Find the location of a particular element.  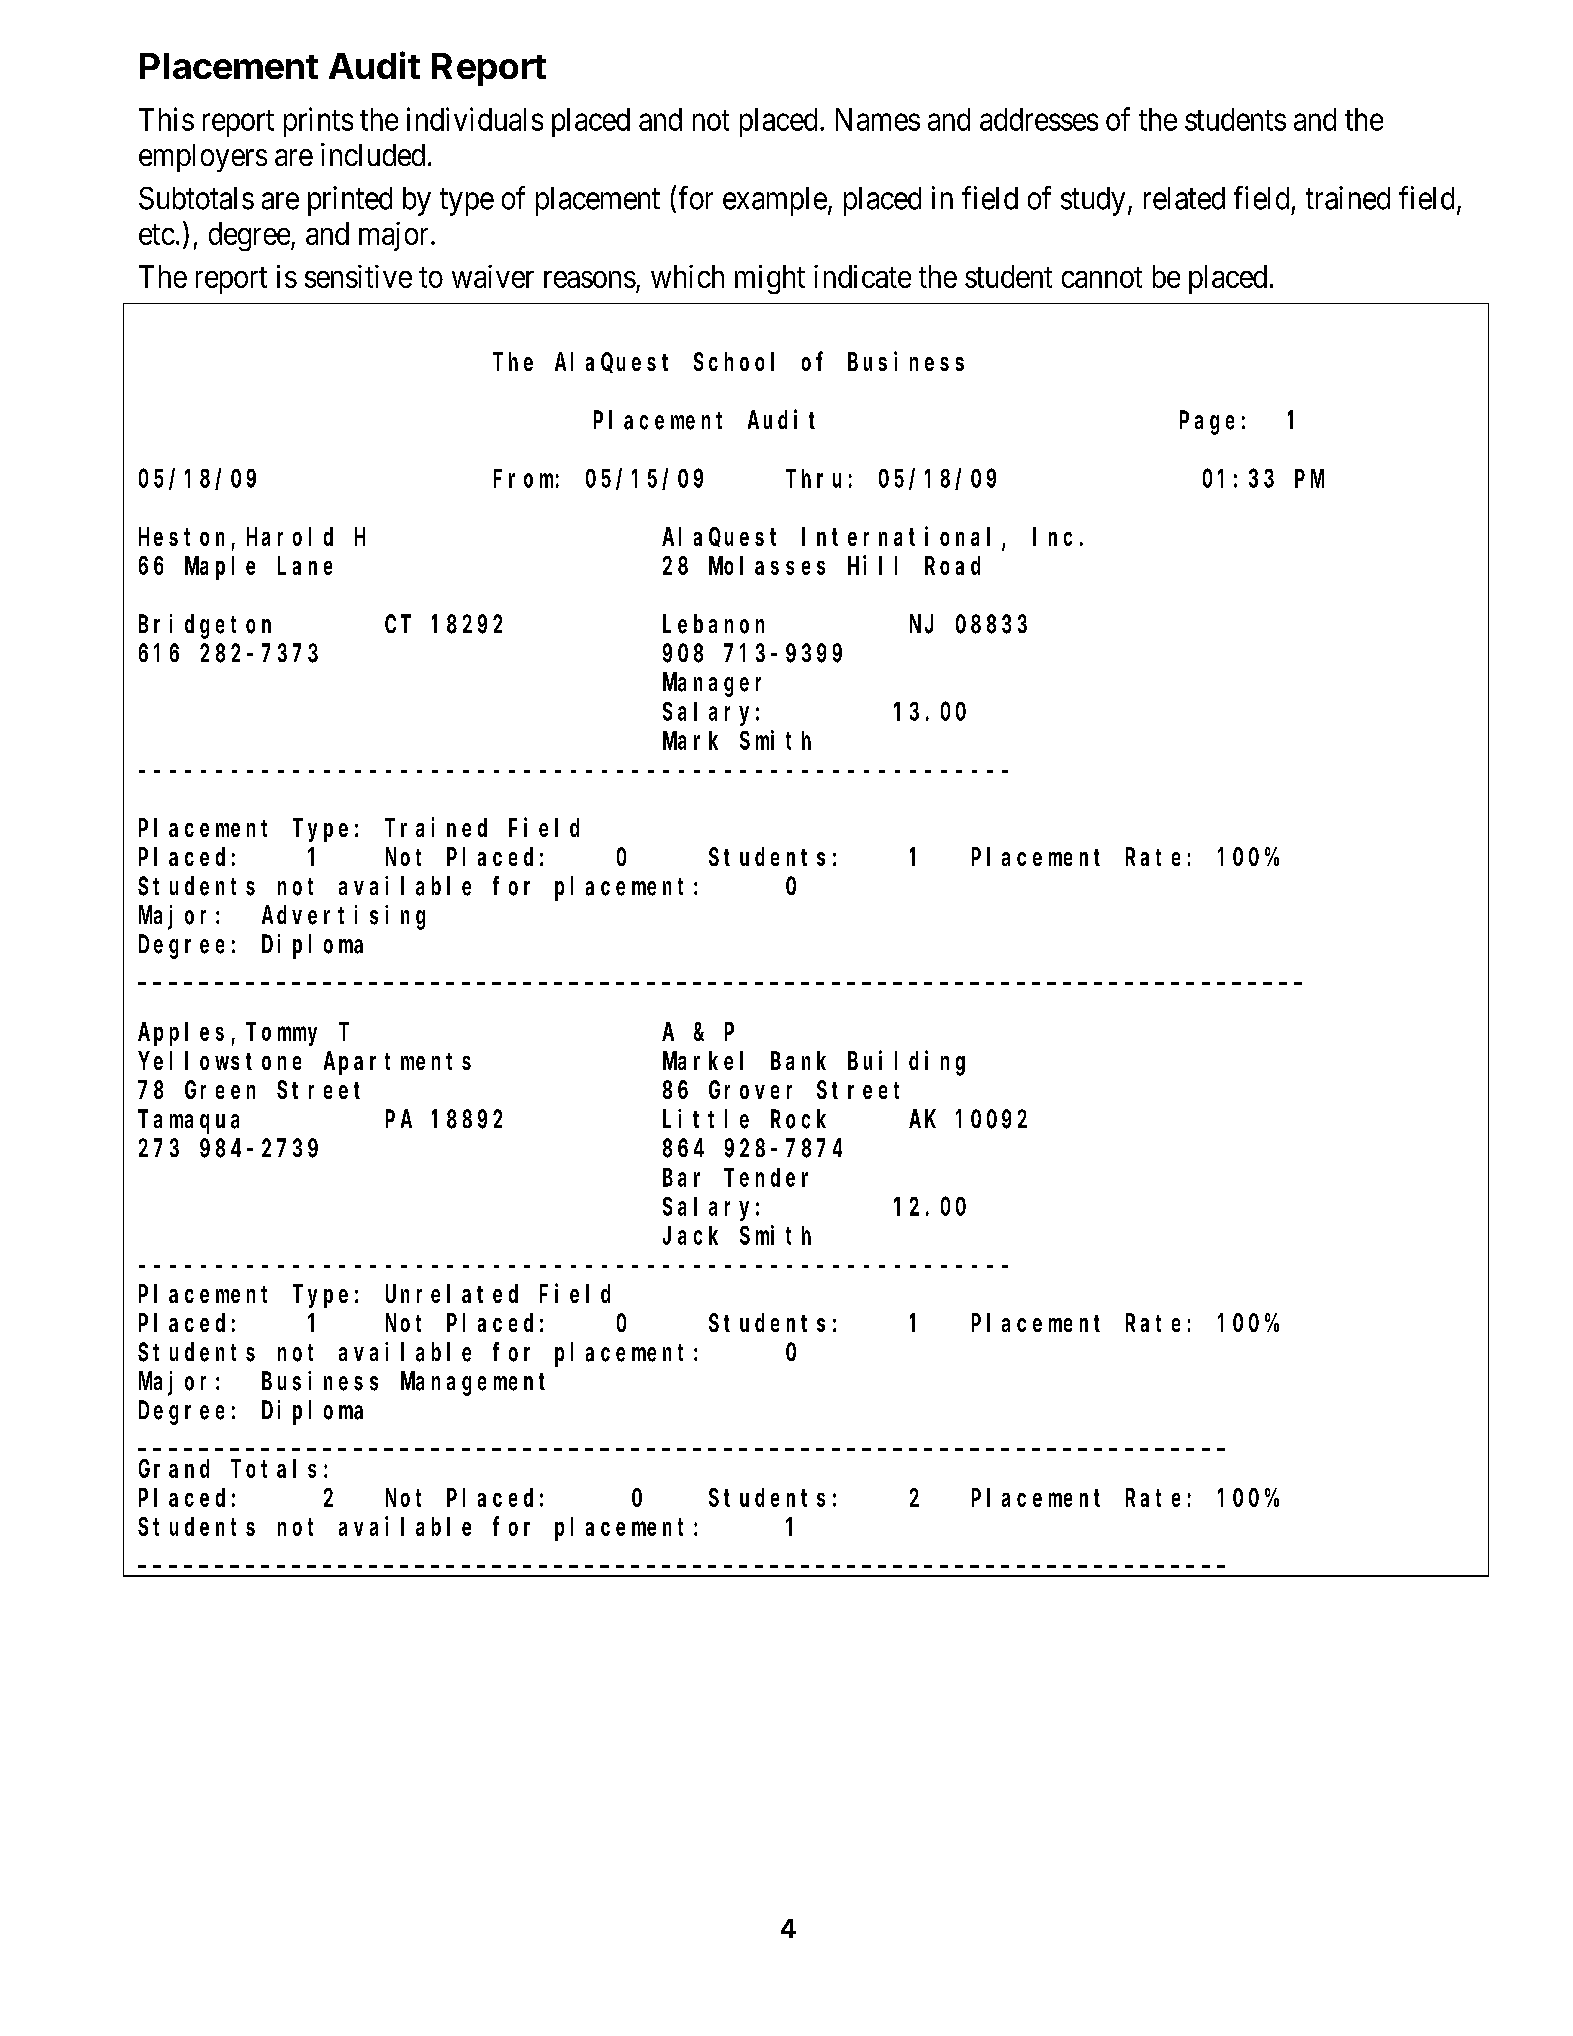

indicate is located at coordinates (862, 276).
